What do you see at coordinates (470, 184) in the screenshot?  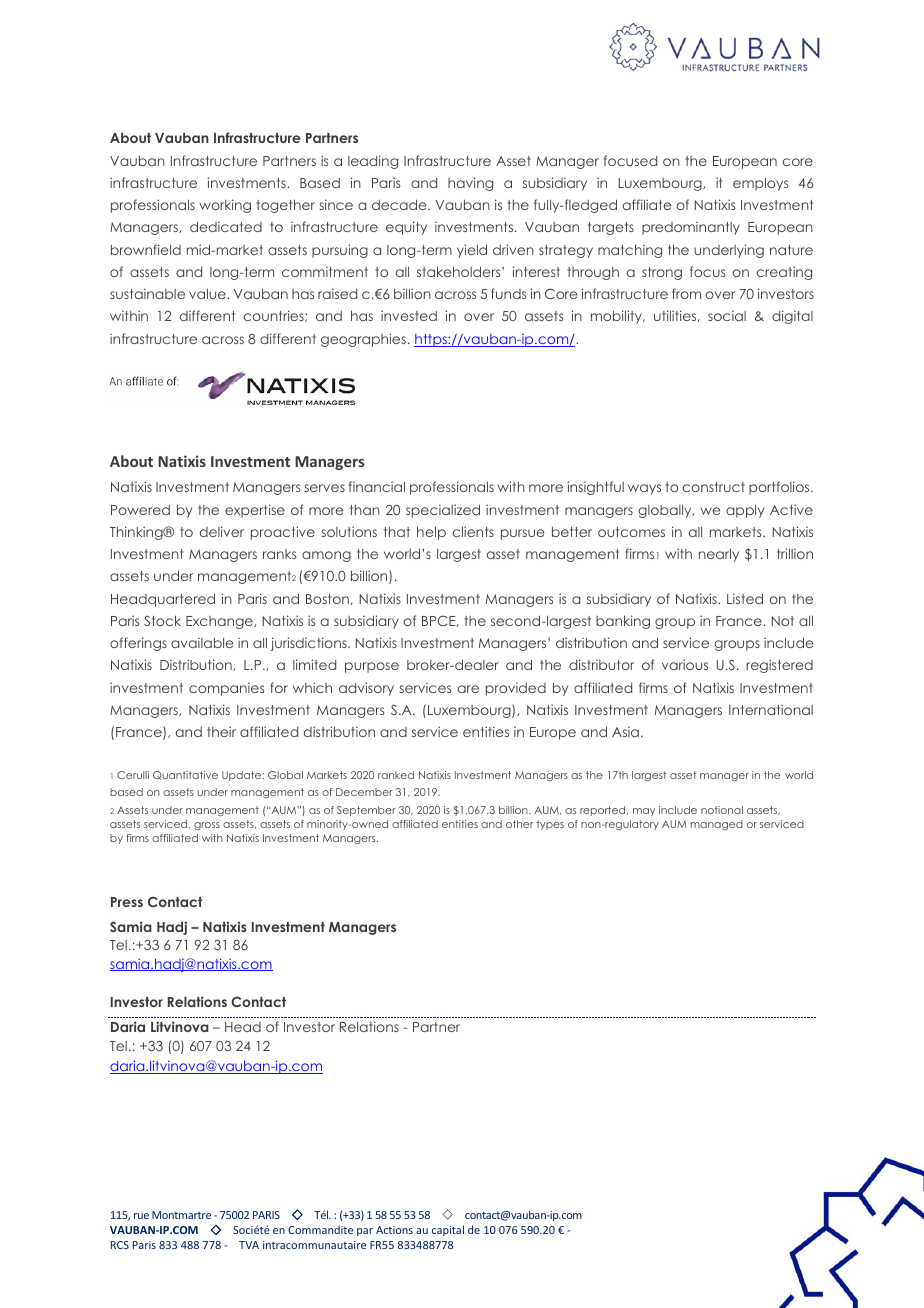 I see `having` at bounding box center [470, 184].
